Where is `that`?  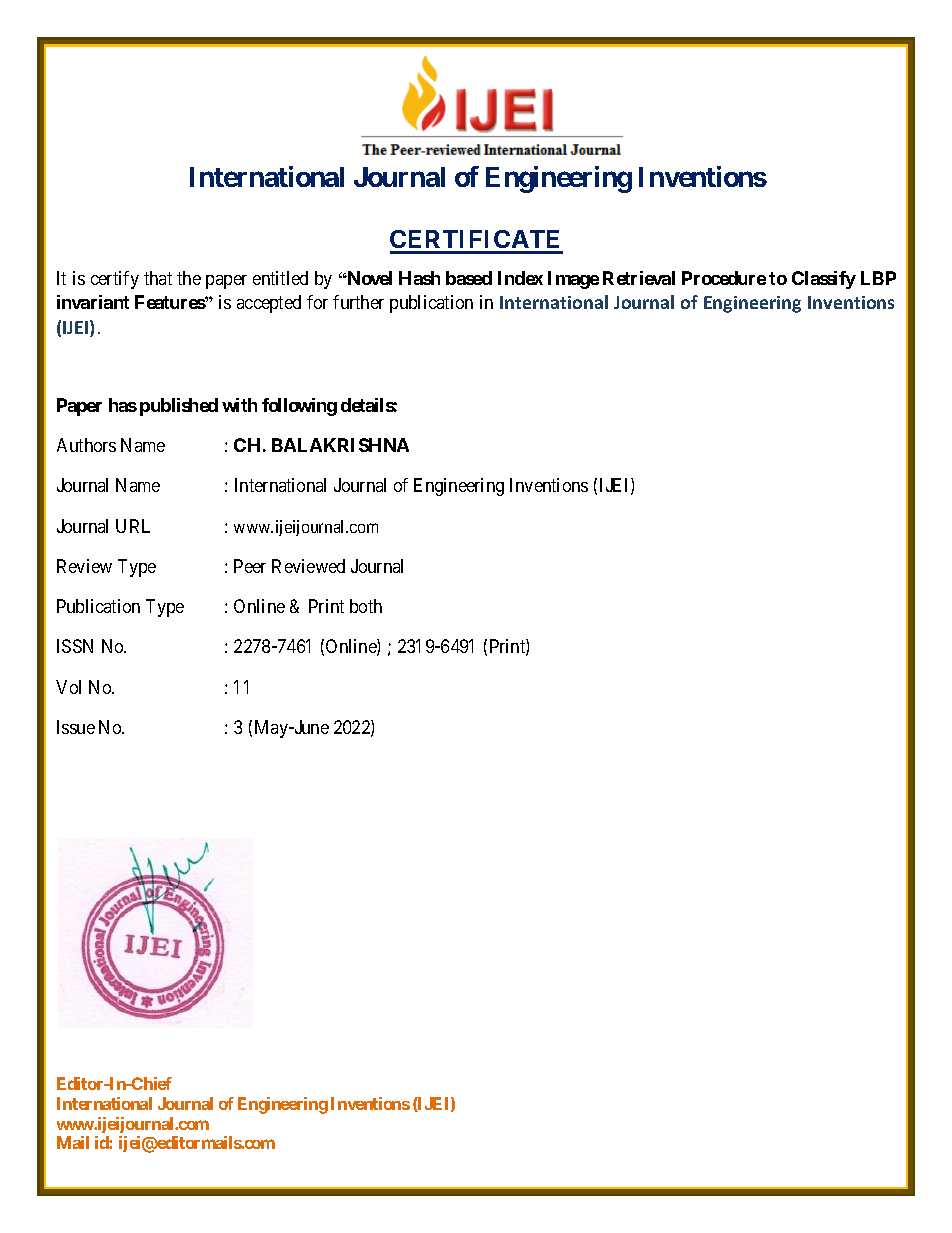
that is located at coordinates (158, 278).
